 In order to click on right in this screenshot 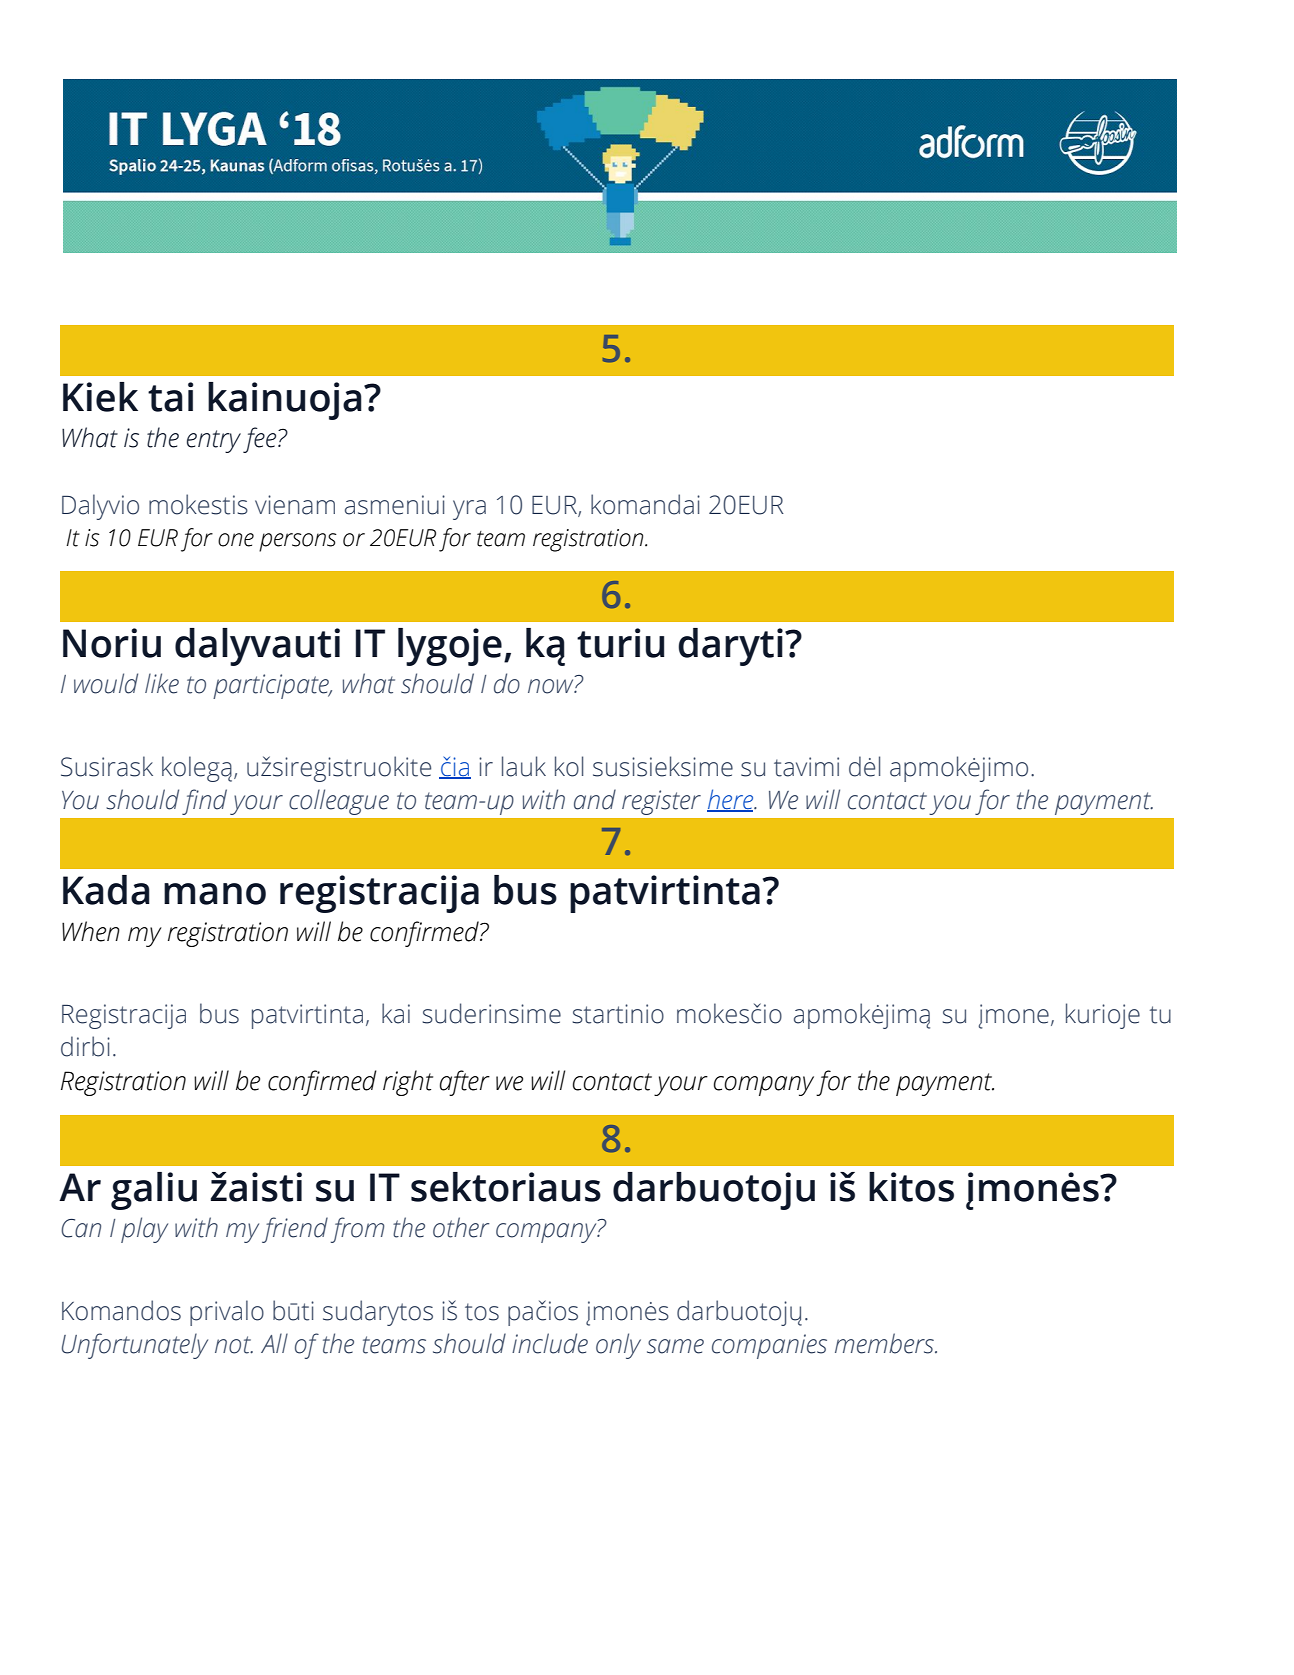, I will do `click(408, 1083)`.
